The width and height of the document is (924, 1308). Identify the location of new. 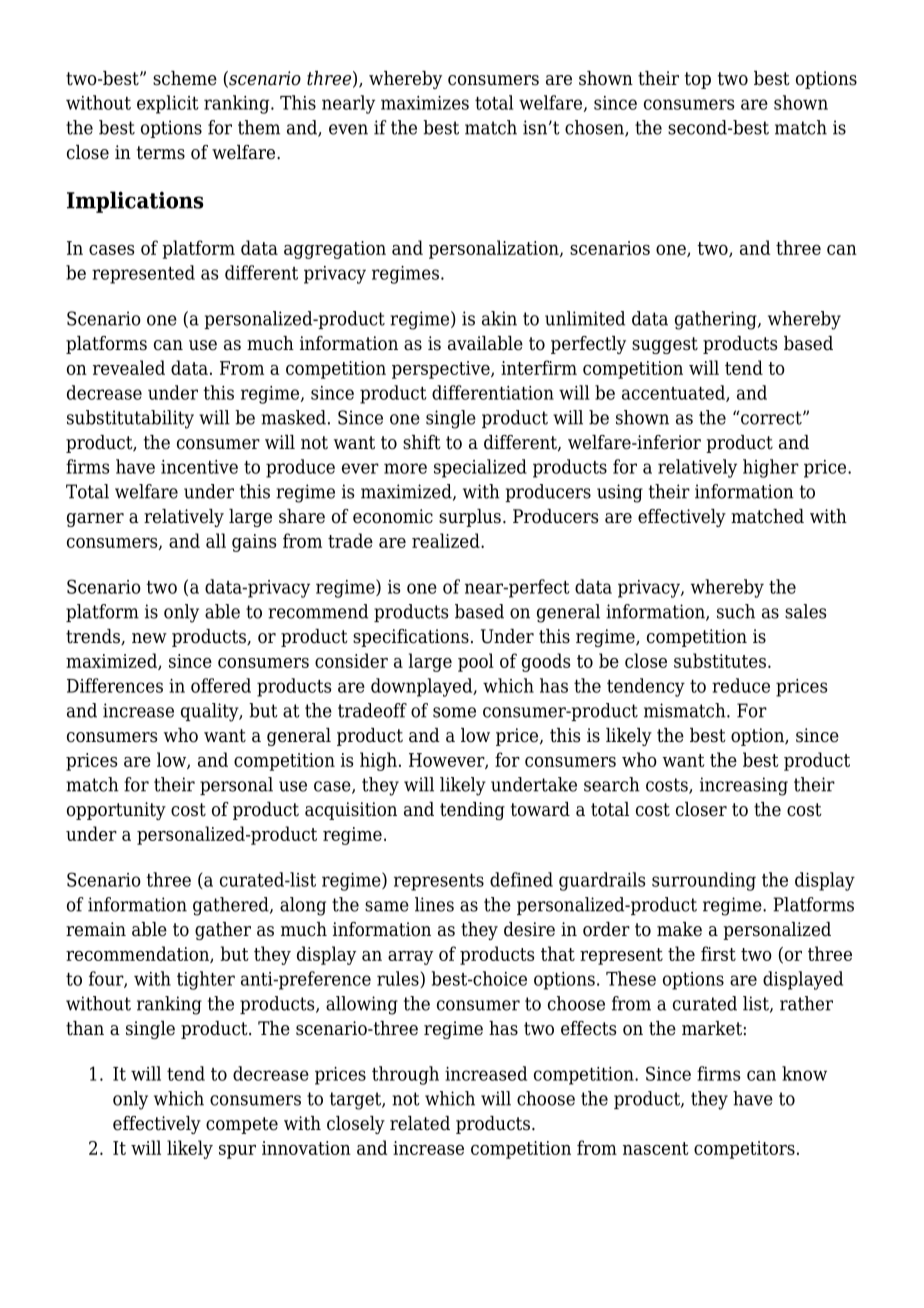
(149, 638).
